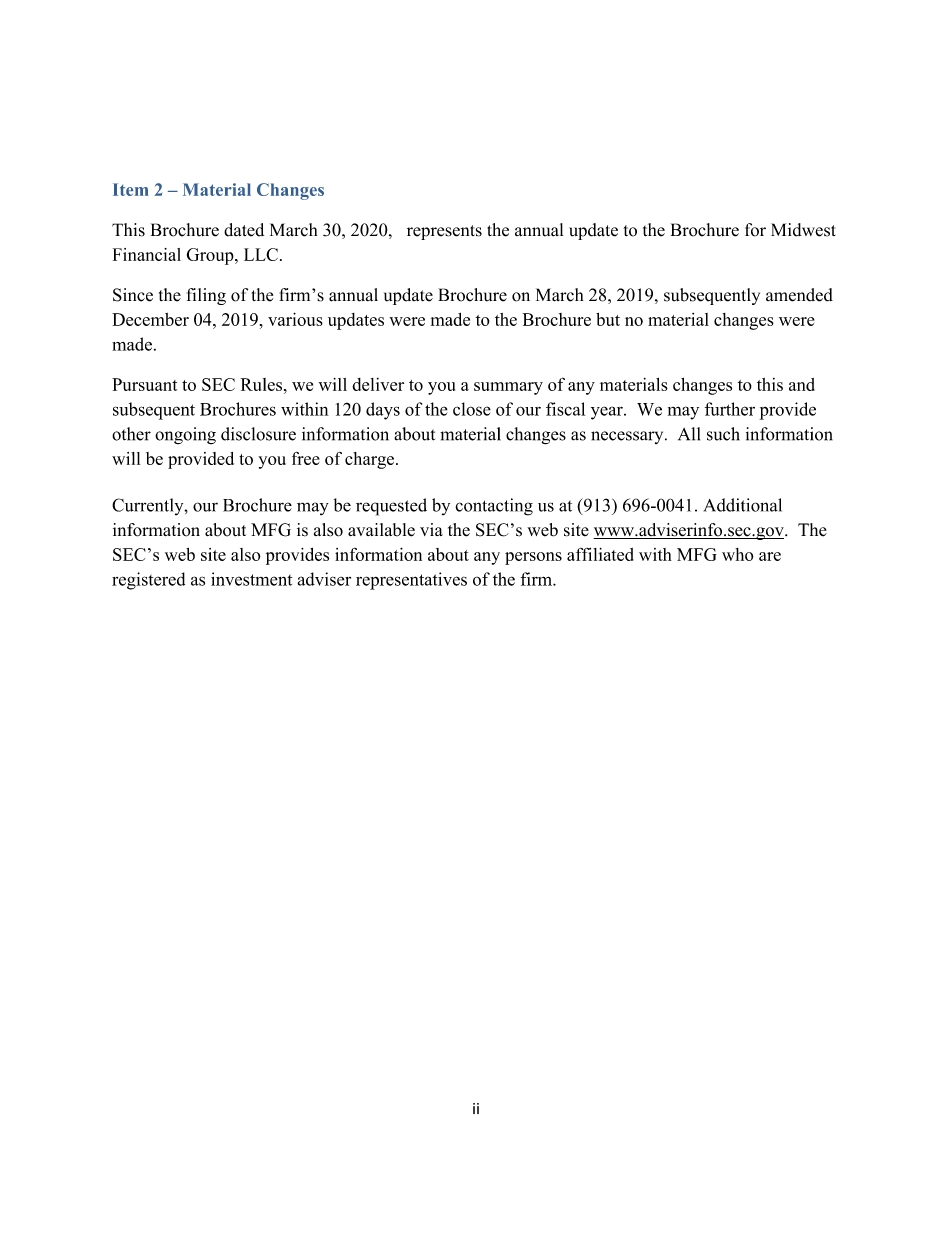  I want to click on and, so click(802, 384).
